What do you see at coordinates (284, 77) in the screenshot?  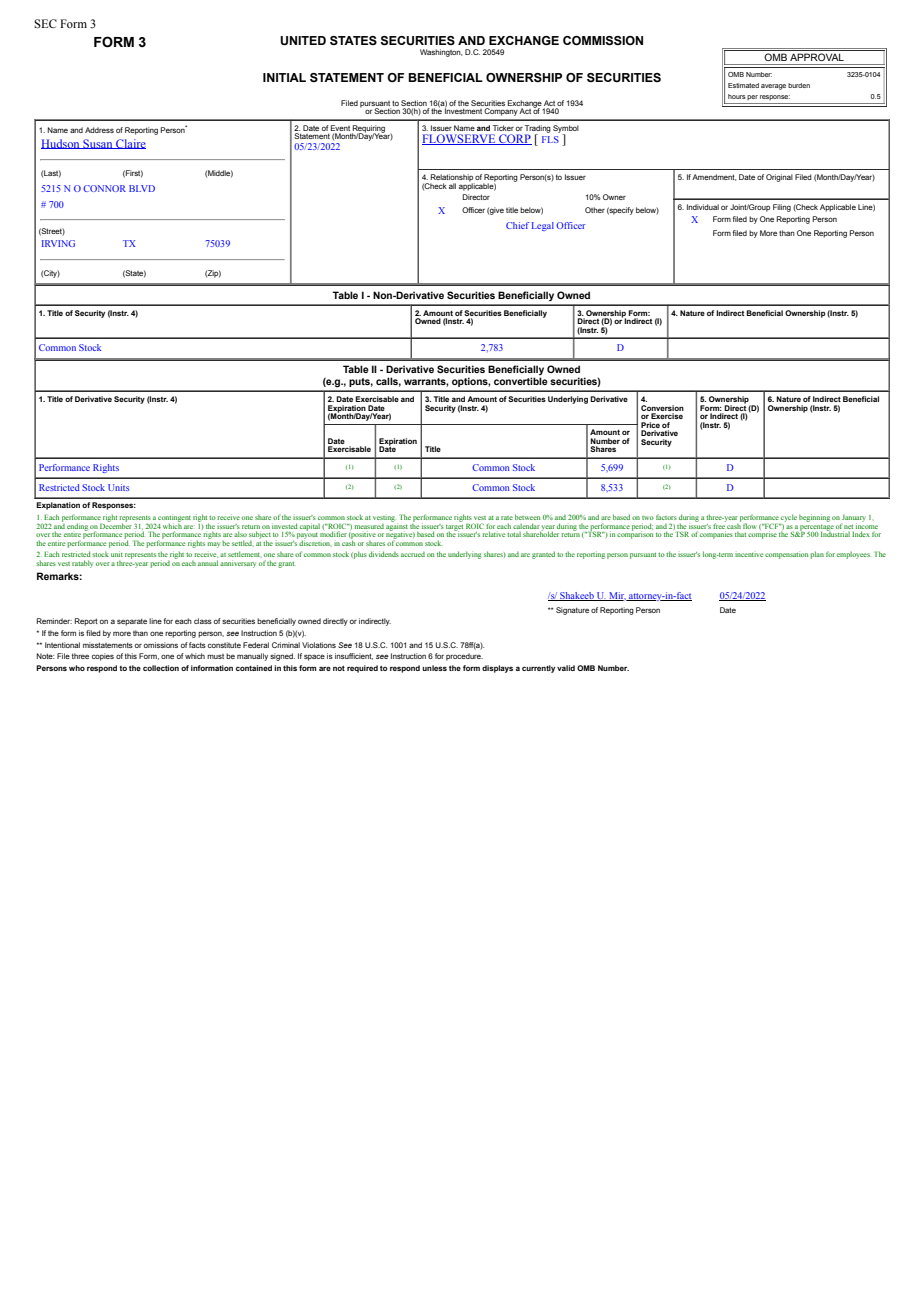 I see `INITIAL` at bounding box center [284, 77].
